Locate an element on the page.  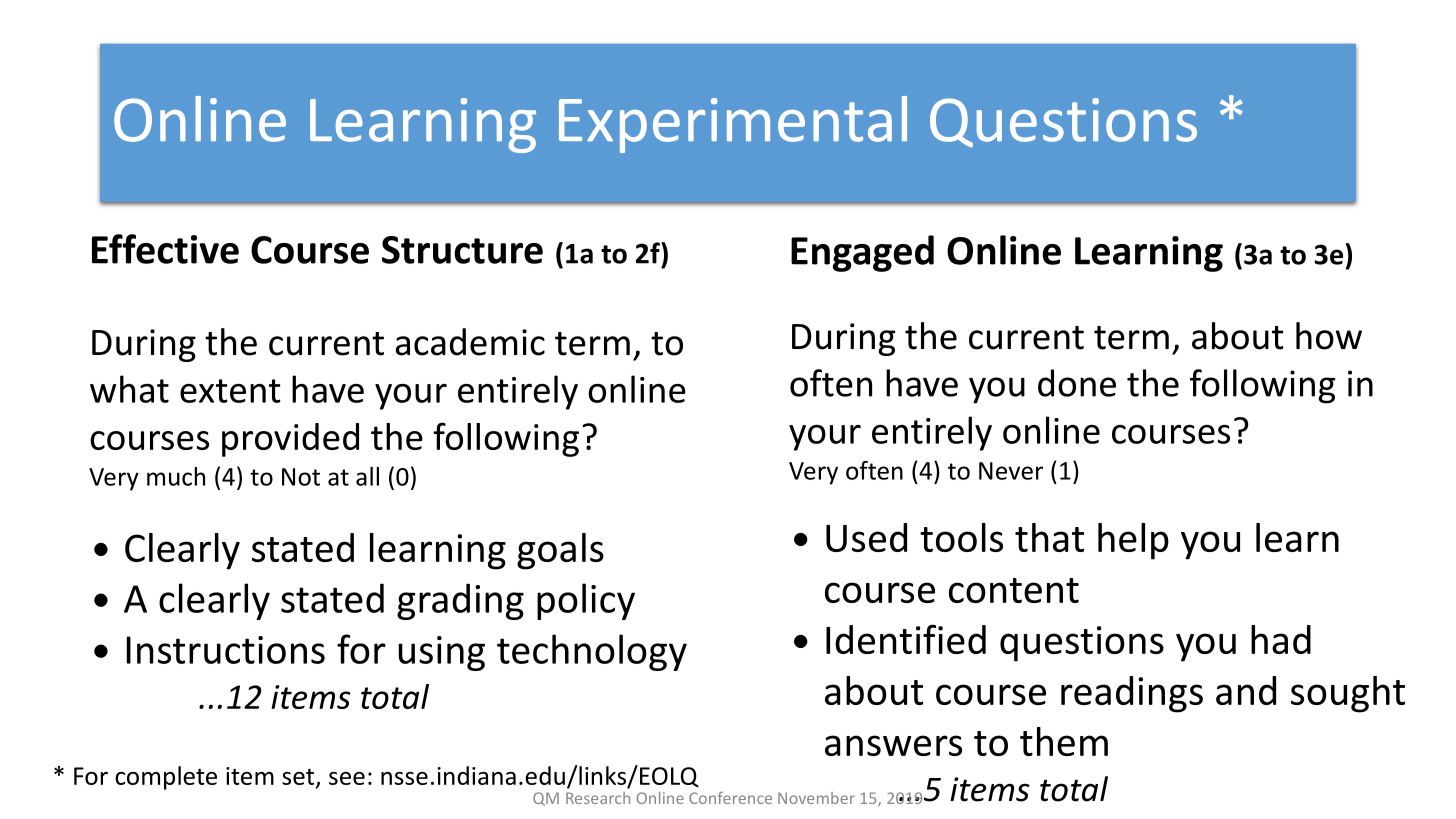
Effective is located at coordinates (165, 249).
